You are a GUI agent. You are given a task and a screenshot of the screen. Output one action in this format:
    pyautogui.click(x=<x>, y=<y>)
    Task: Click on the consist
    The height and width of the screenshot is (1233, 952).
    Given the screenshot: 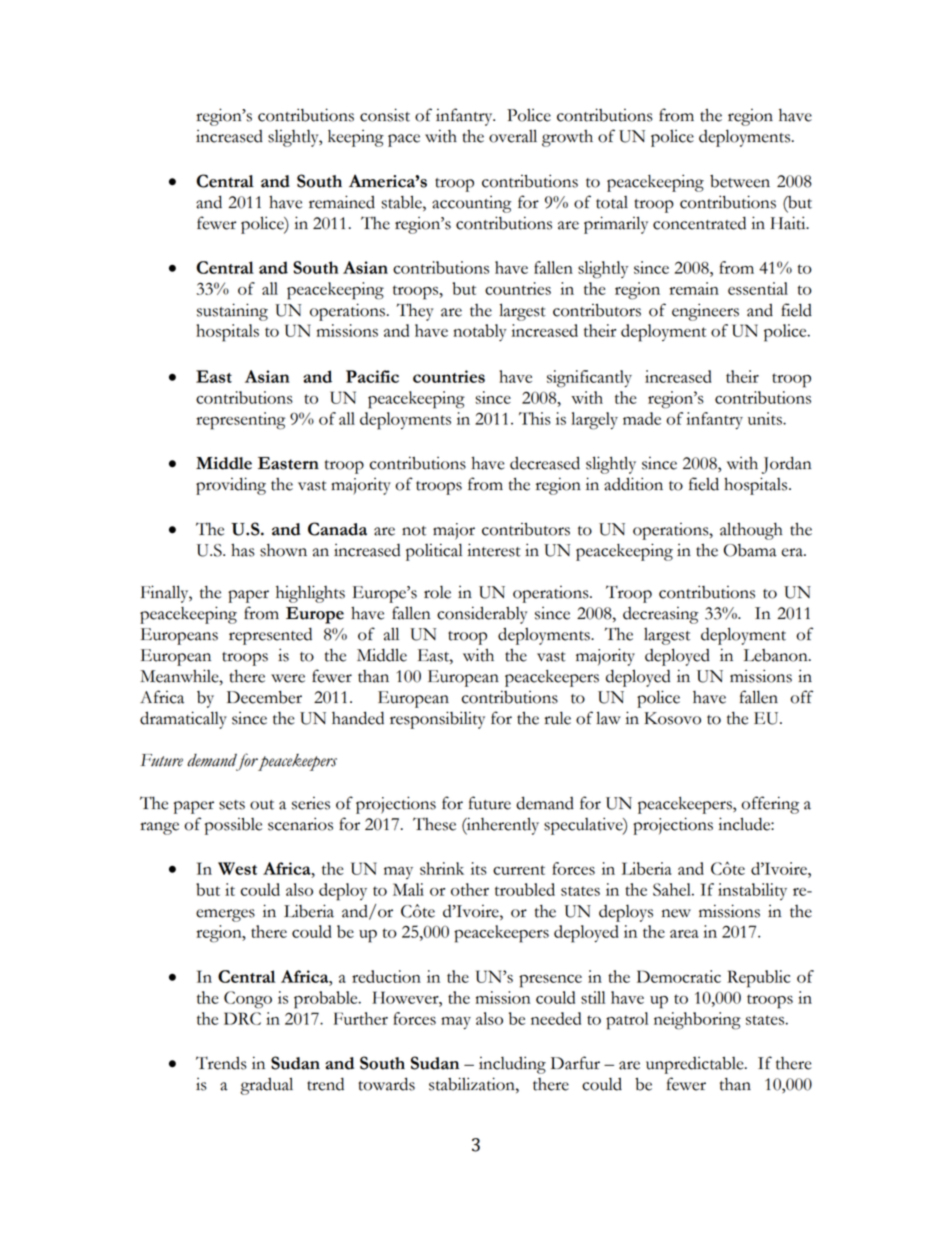 What is the action you would take?
    pyautogui.click(x=385, y=115)
